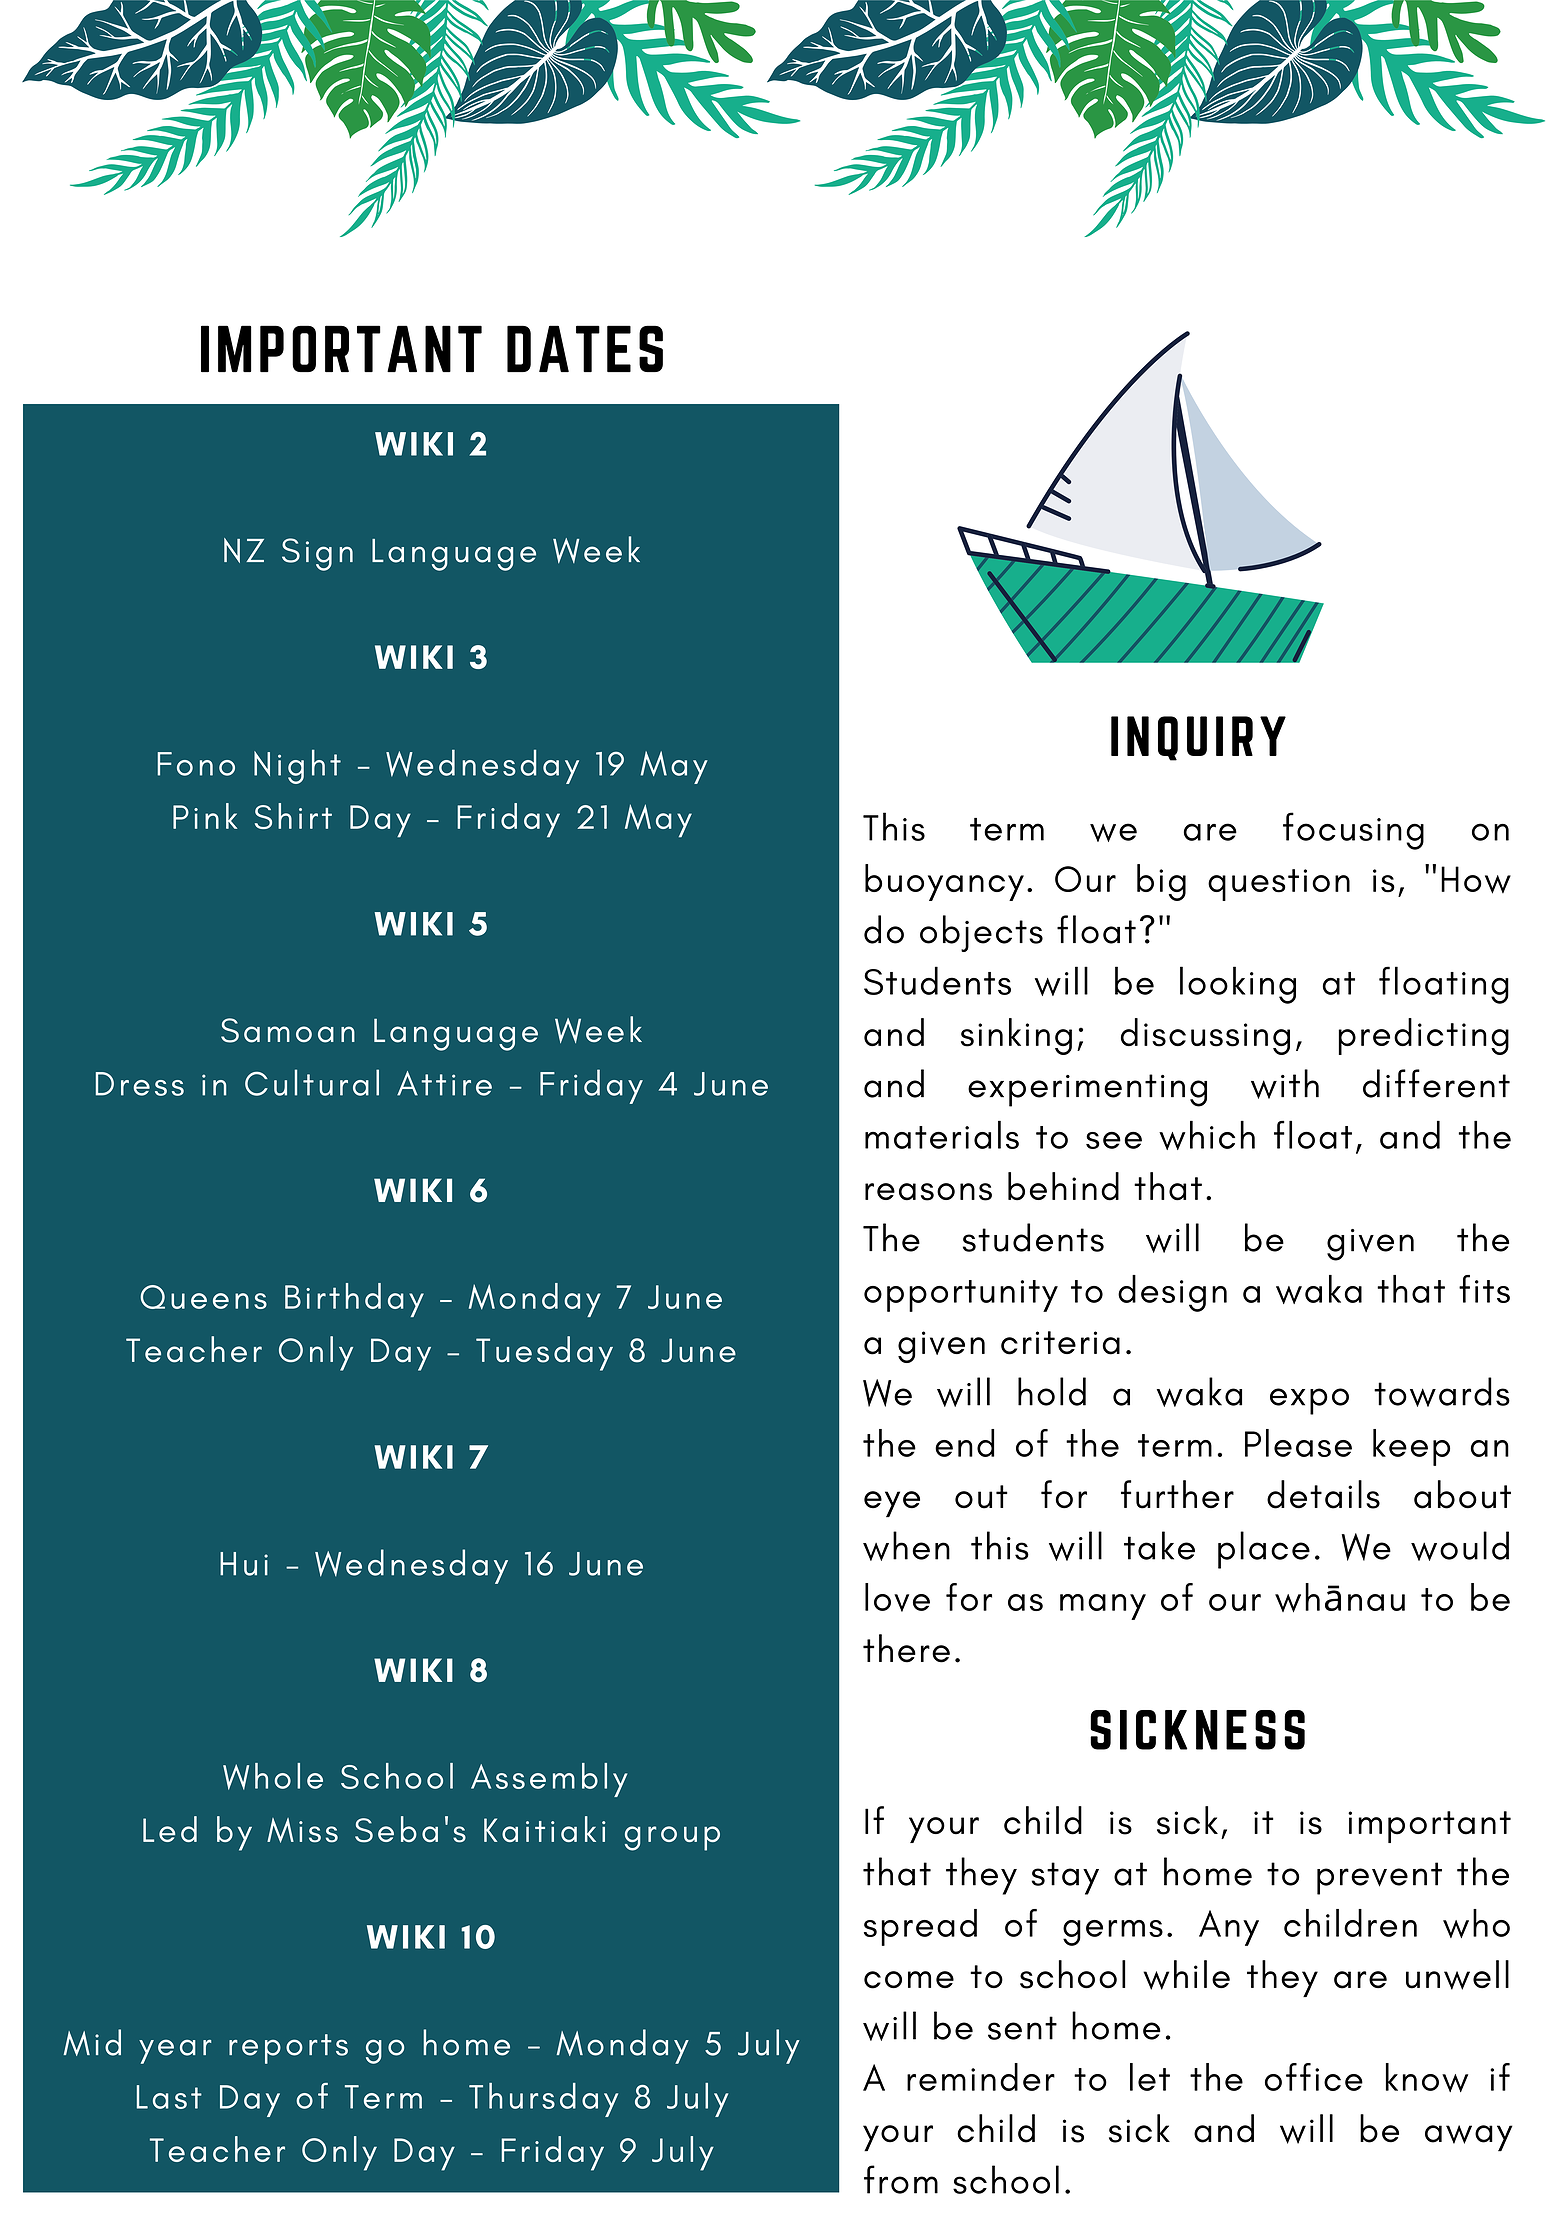  What do you see at coordinates (203, 1297) in the screenshot?
I see `Queens` at bounding box center [203, 1297].
